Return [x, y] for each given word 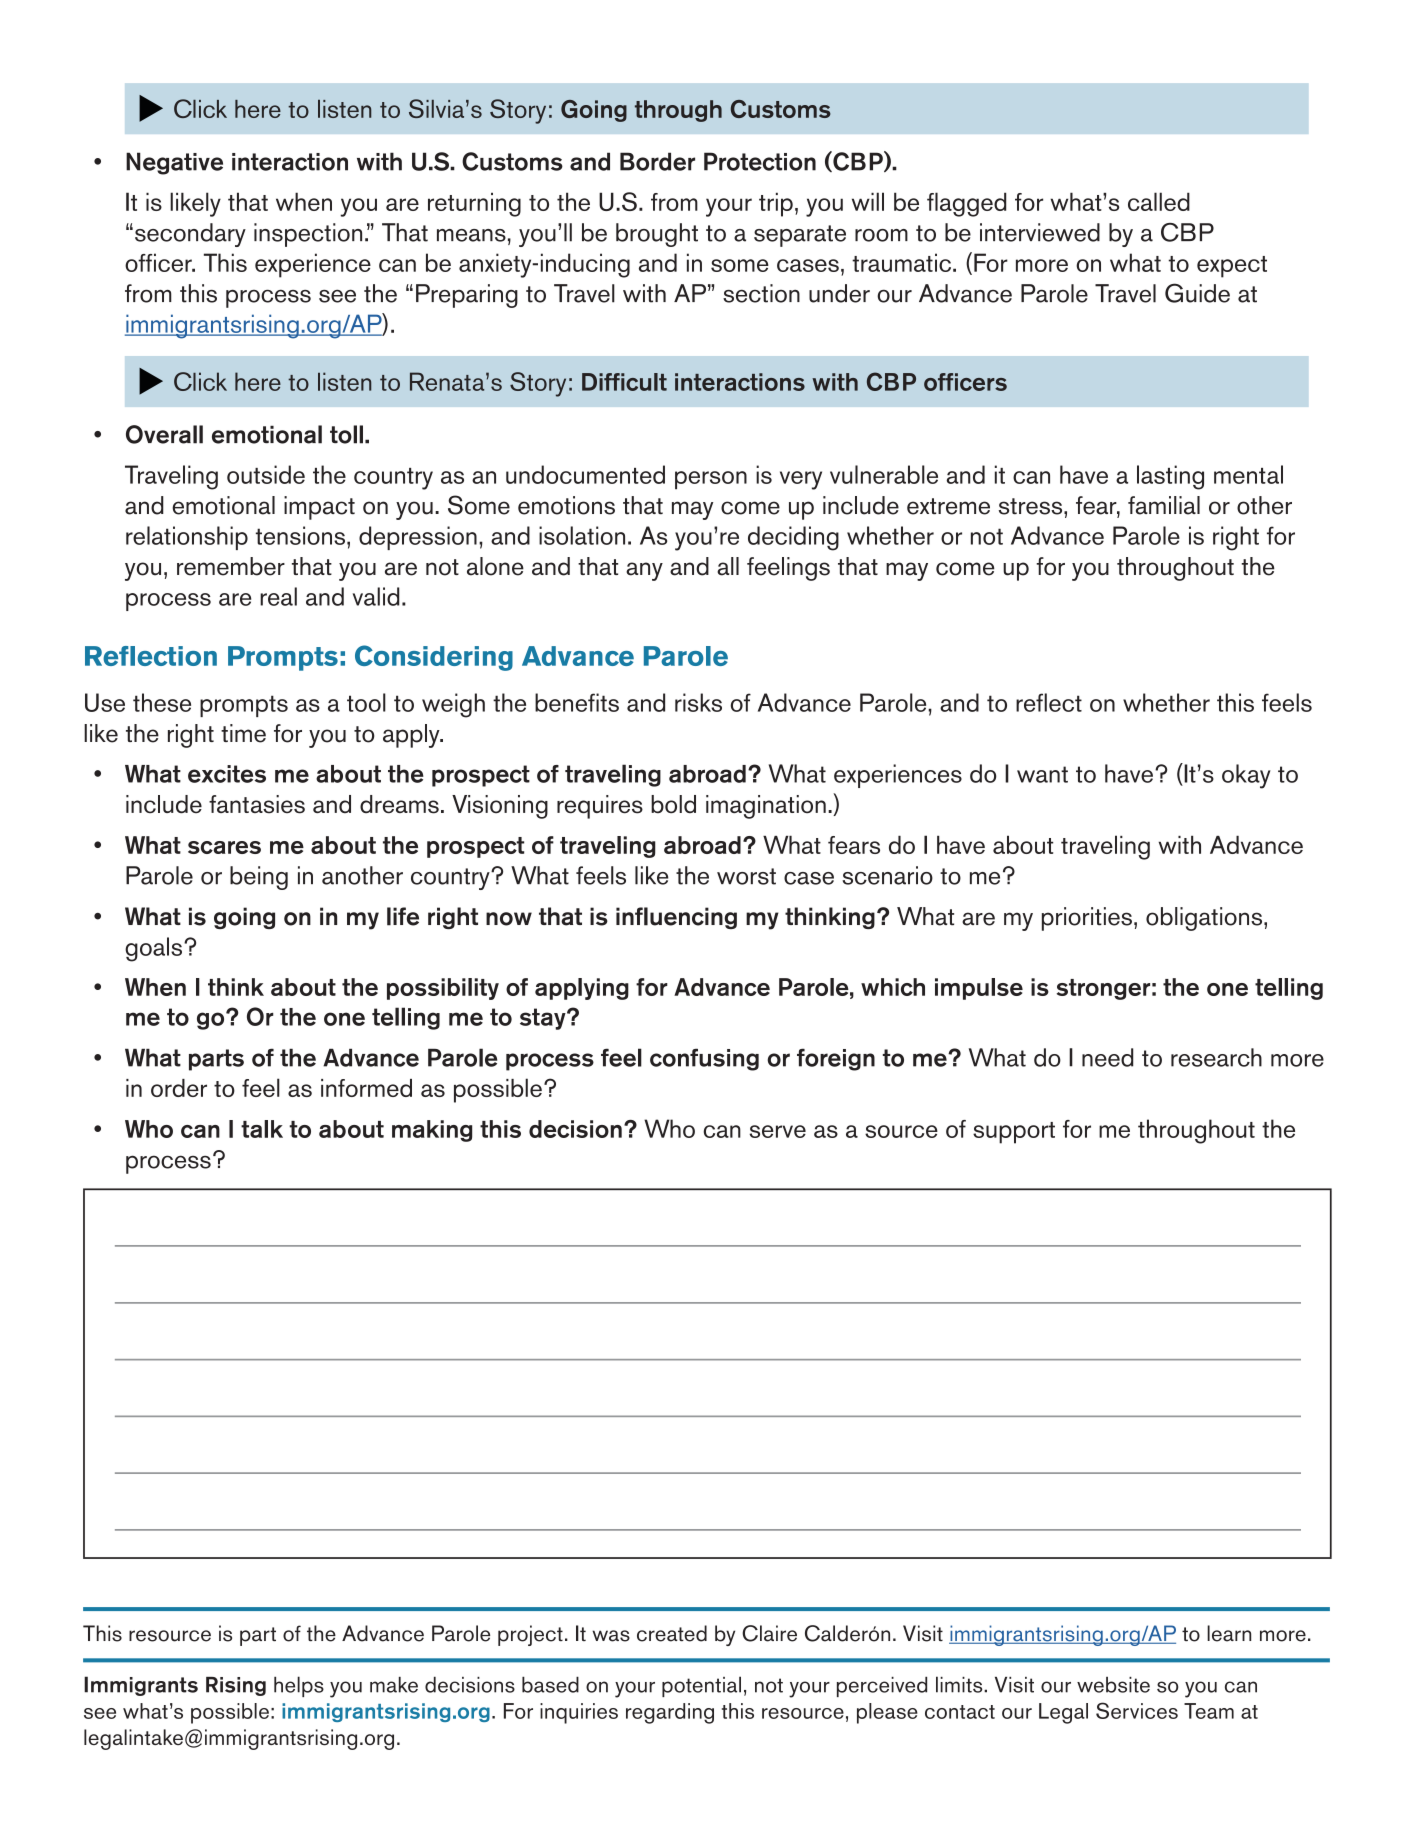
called [1159, 201]
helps [299, 1686]
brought [657, 235]
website [1113, 1685]
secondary [190, 235]
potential [701, 1686]
